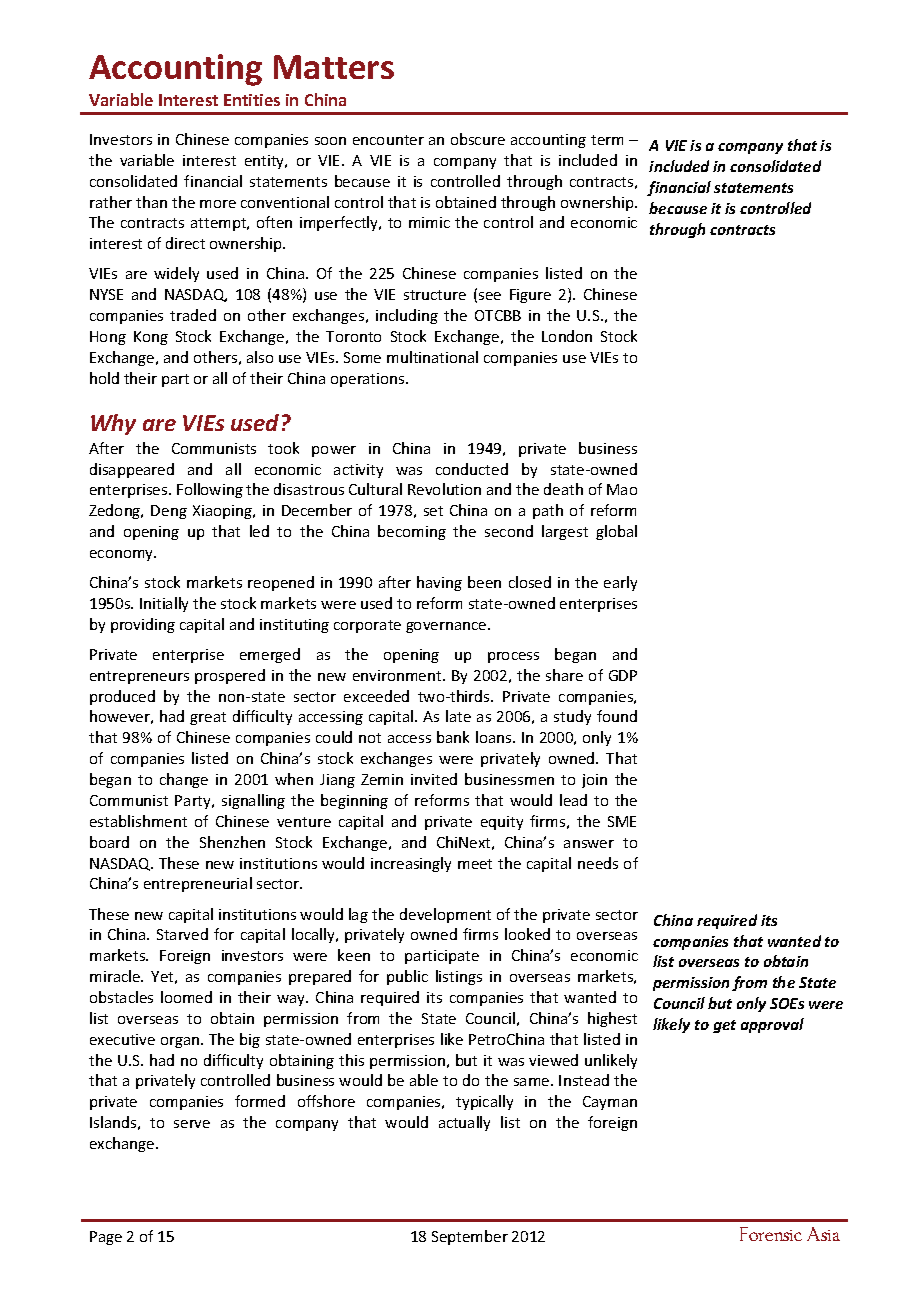  What do you see at coordinates (470, 1237) in the screenshot?
I see `September` at bounding box center [470, 1237].
